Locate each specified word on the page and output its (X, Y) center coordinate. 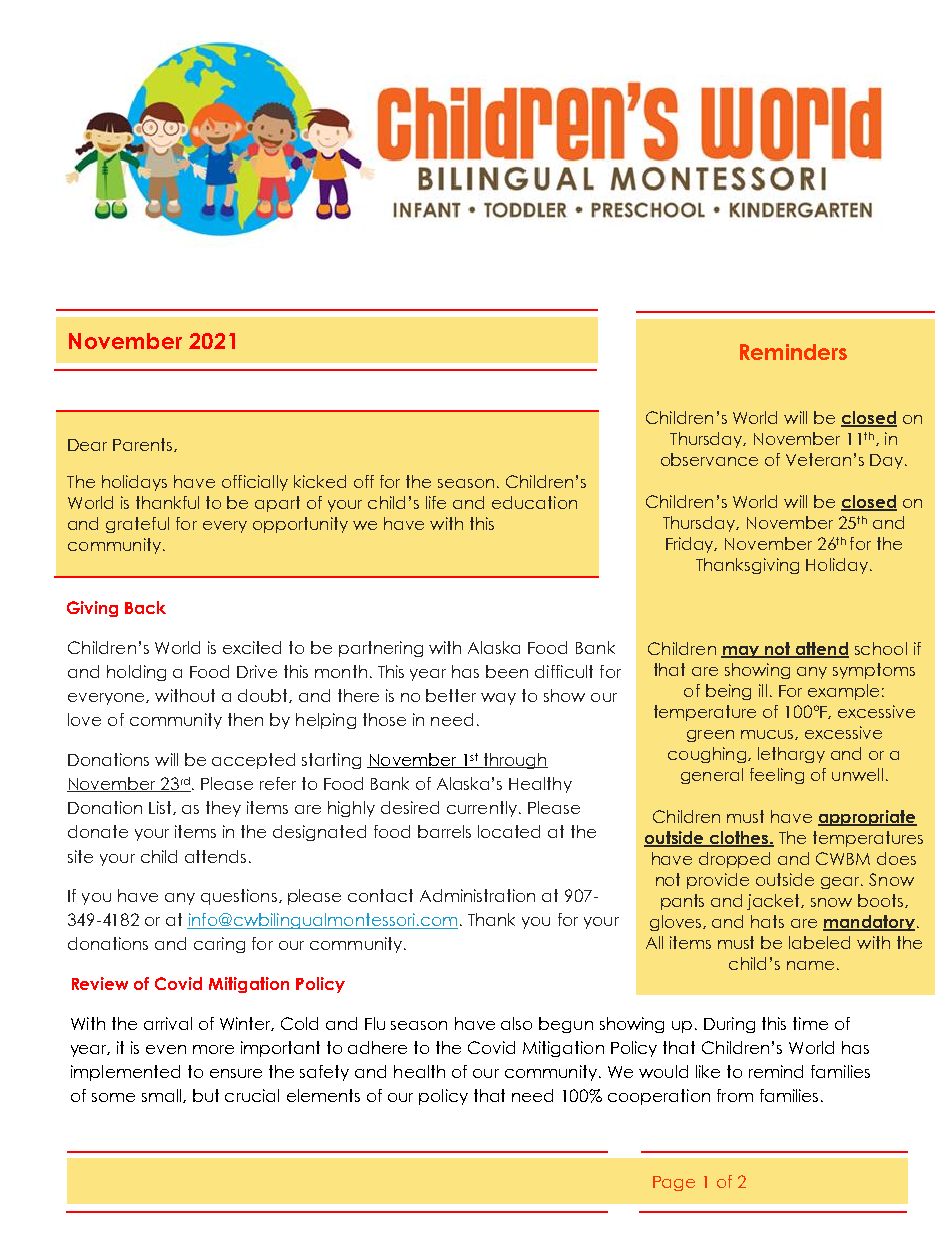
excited (252, 647)
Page (674, 1183)
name (810, 965)
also (516, 1023)
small (163, 1096)
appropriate (867, 818)
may (741, 652)
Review (100, 983)
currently (483, 809)
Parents (144, 445)
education (534, 502)
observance (709, 459)
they (223, 809)
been (507, 671)
